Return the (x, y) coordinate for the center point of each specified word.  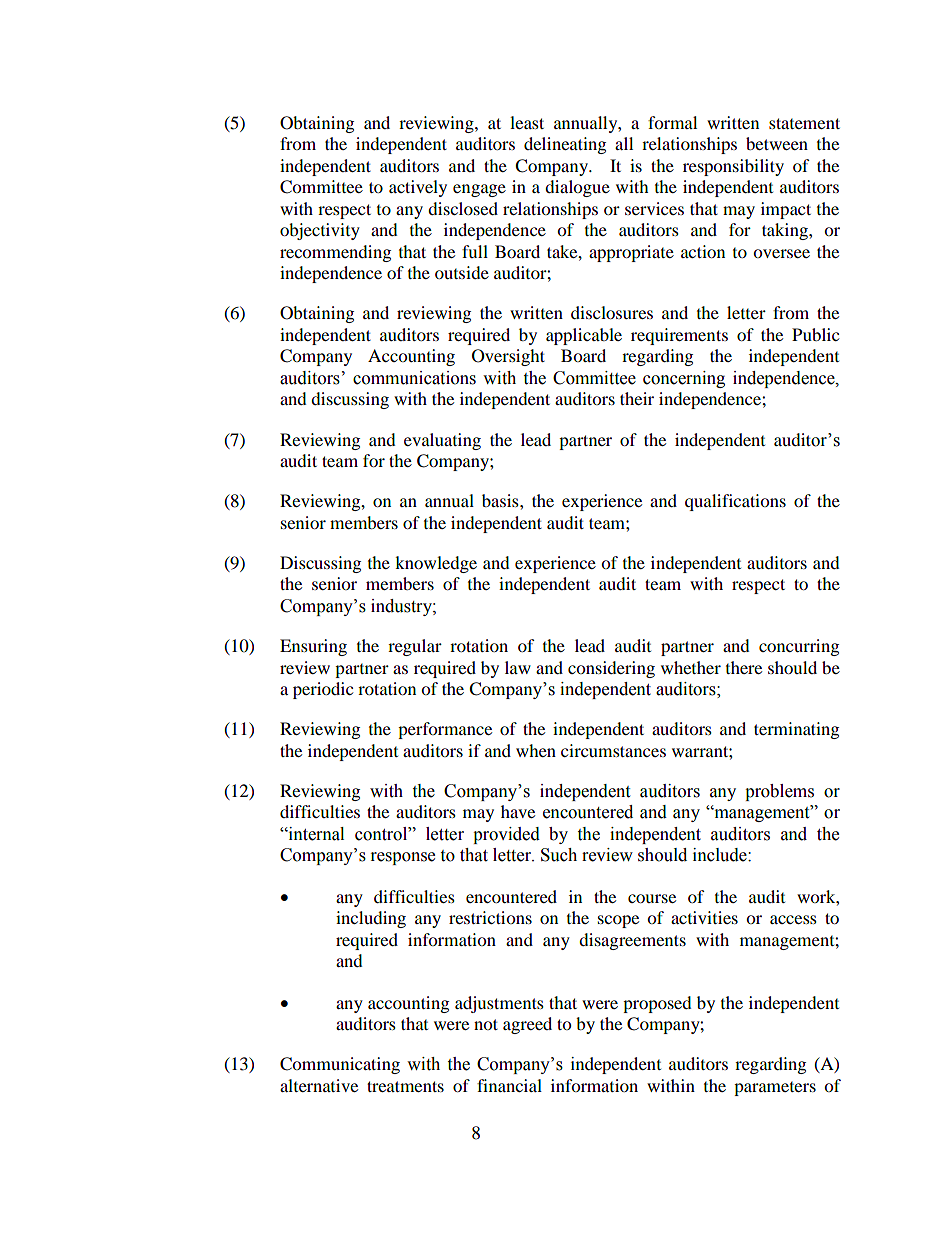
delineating (565, 145)
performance (445, 730)
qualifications (735, 502)
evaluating (442, 441)
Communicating (340, 1065)
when (536, 750)
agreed (527, 1025)
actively (418, 188)
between (777, 143)
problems (779, 792)
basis (501, 500)
